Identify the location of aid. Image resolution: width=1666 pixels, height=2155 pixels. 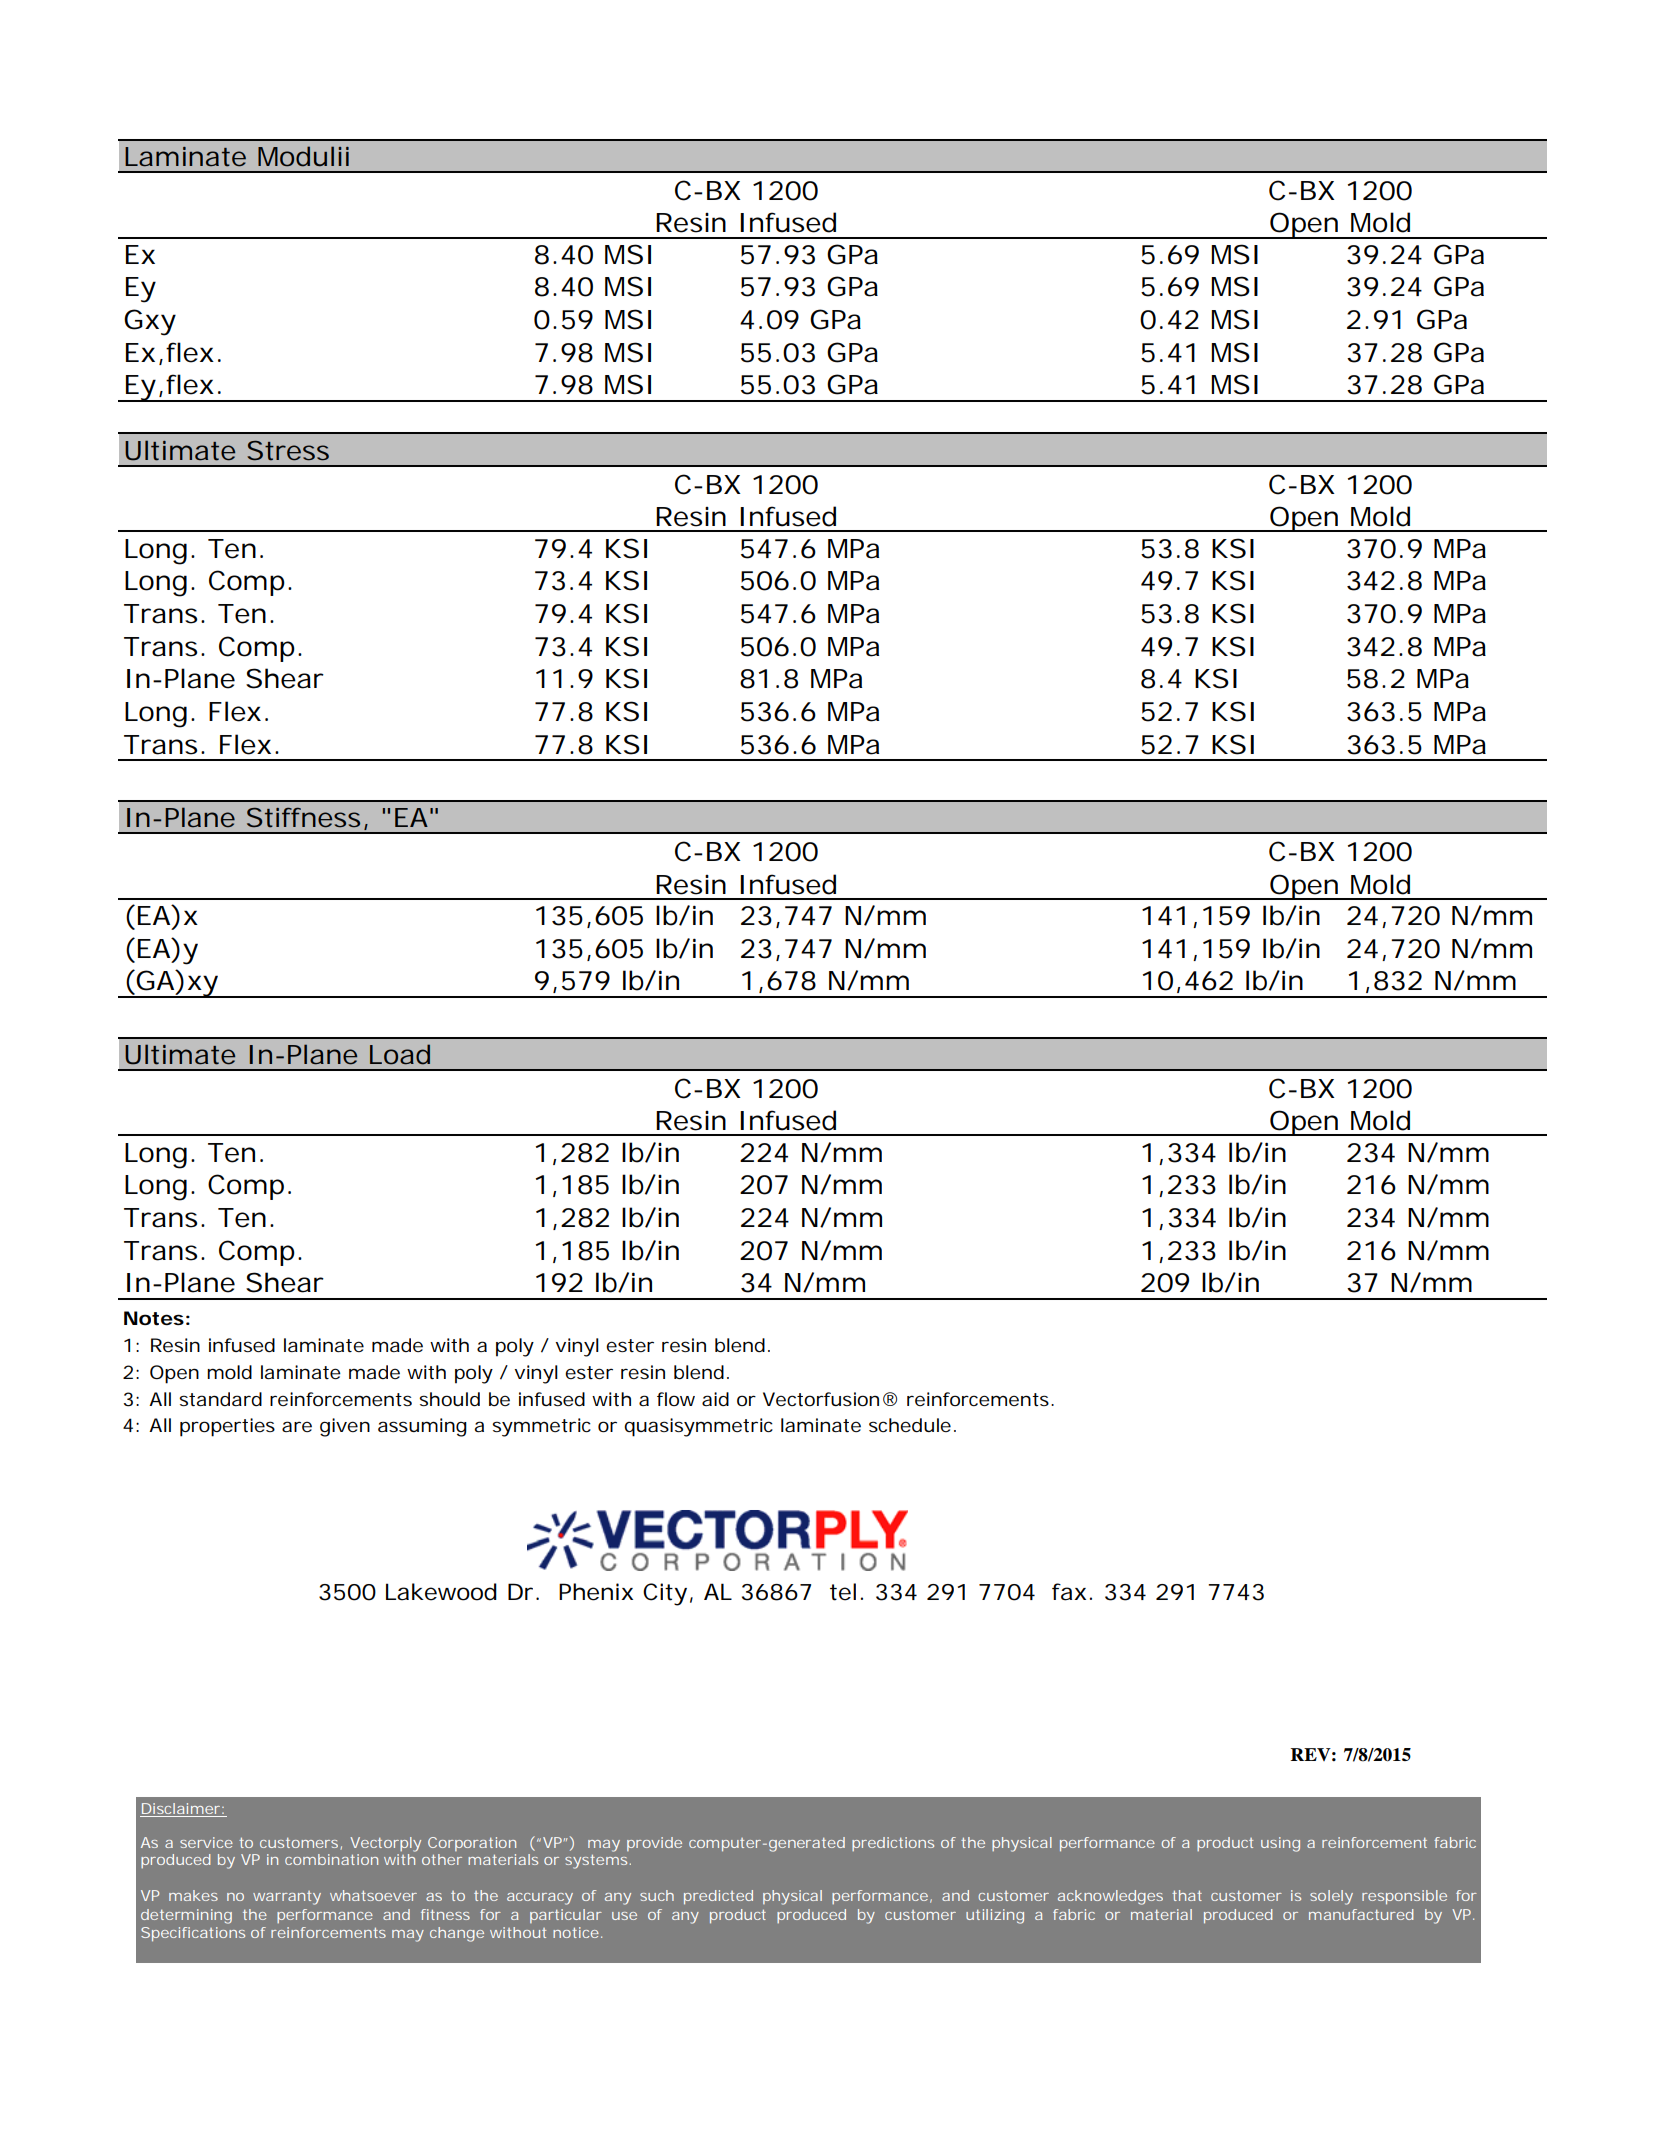
(715, 1399).
